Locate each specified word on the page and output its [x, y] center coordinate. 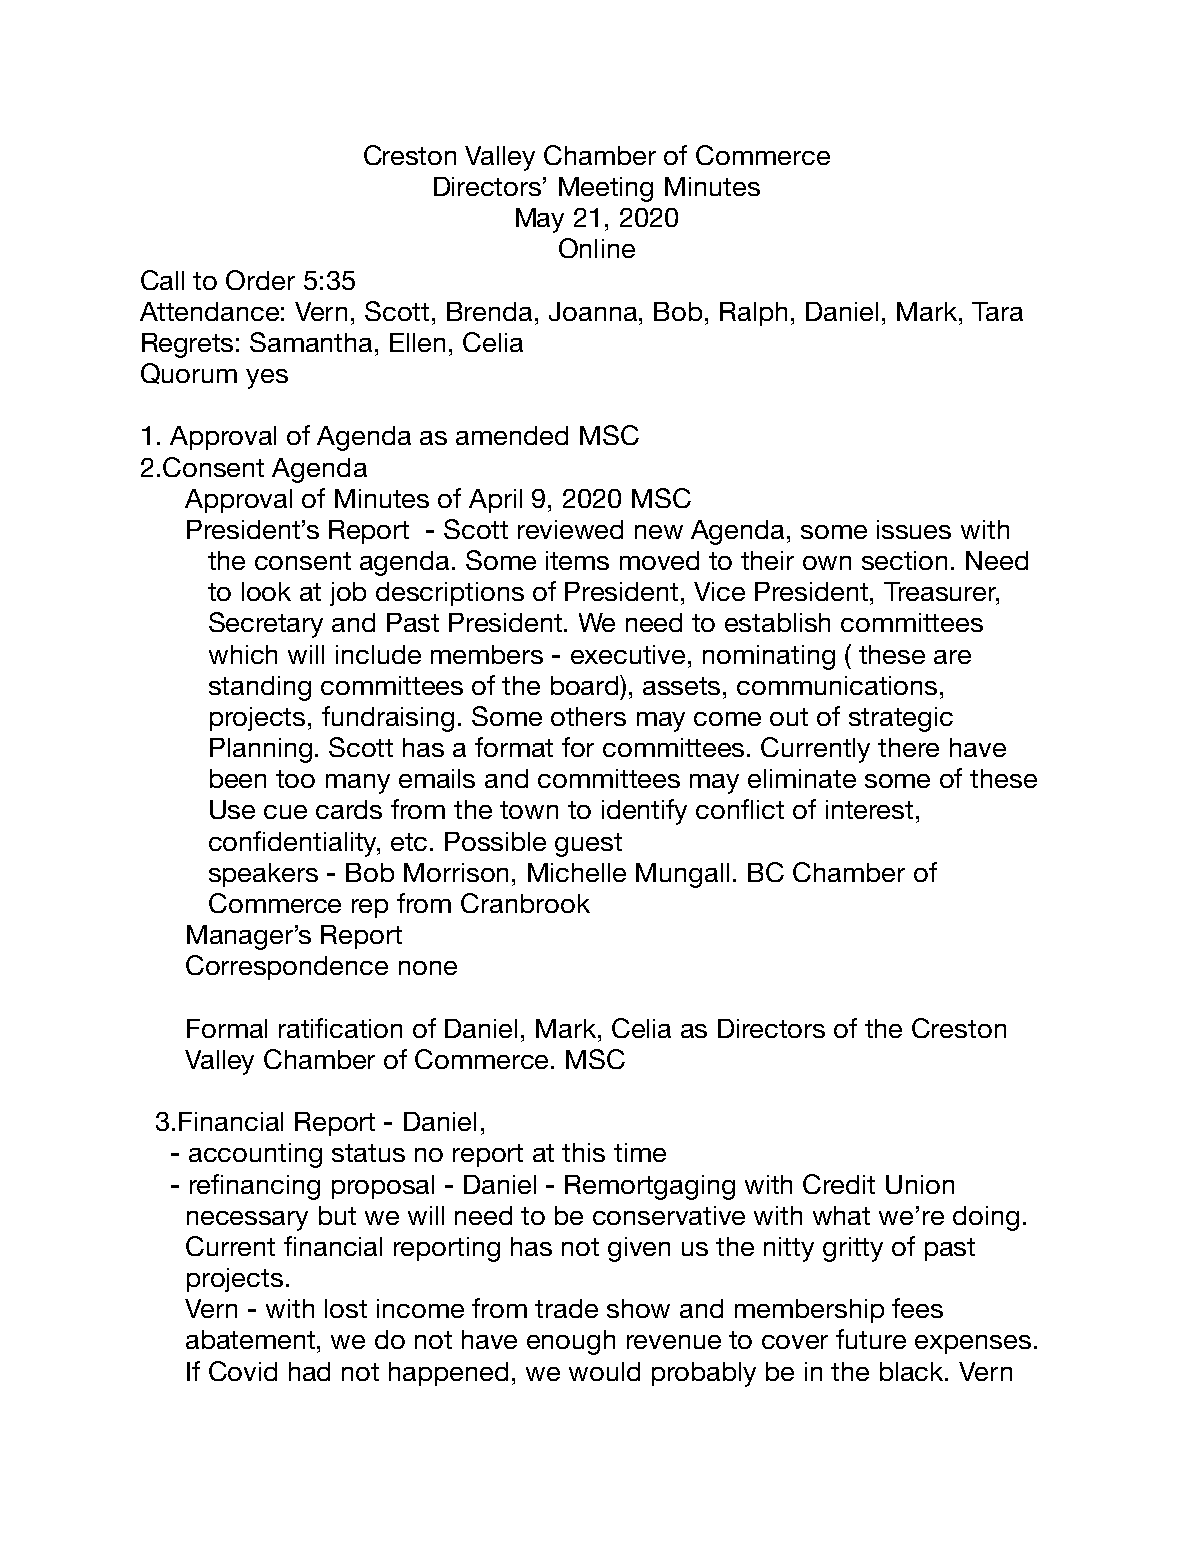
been [238, 778]
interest [869, 809]
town [529, 810]
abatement [252, 1339]
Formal [227, 1028]
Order [260, 280]
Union [920, 1184]
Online [597, 248]
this [583, 1152]
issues [914, 529]
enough [571, 1342]
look [266, 591]
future [871, 1339]
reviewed [570, 529]
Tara [997, 311]
